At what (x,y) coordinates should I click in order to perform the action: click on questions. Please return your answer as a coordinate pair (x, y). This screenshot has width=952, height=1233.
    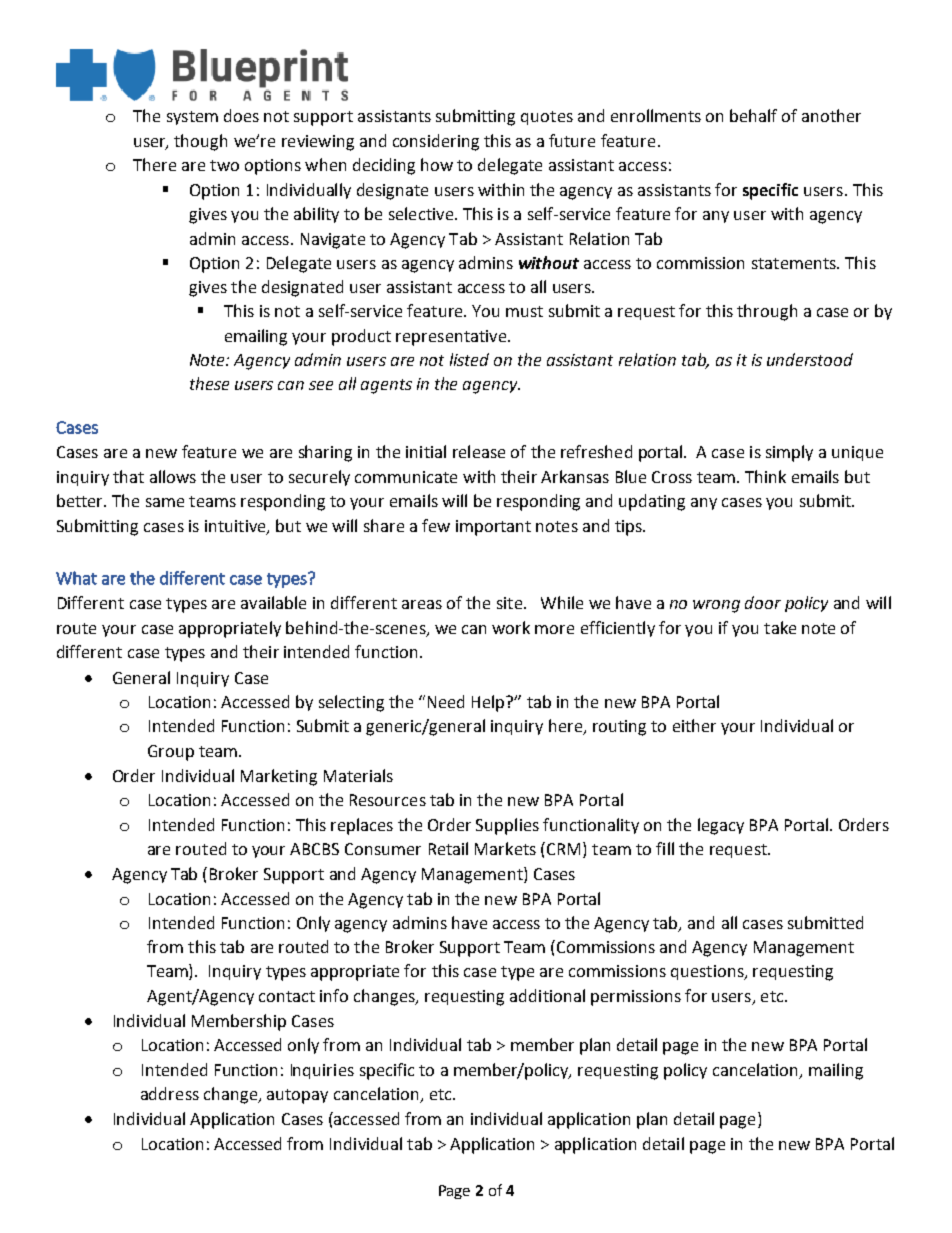
    Looking at the image, I should click on (708, 972).
